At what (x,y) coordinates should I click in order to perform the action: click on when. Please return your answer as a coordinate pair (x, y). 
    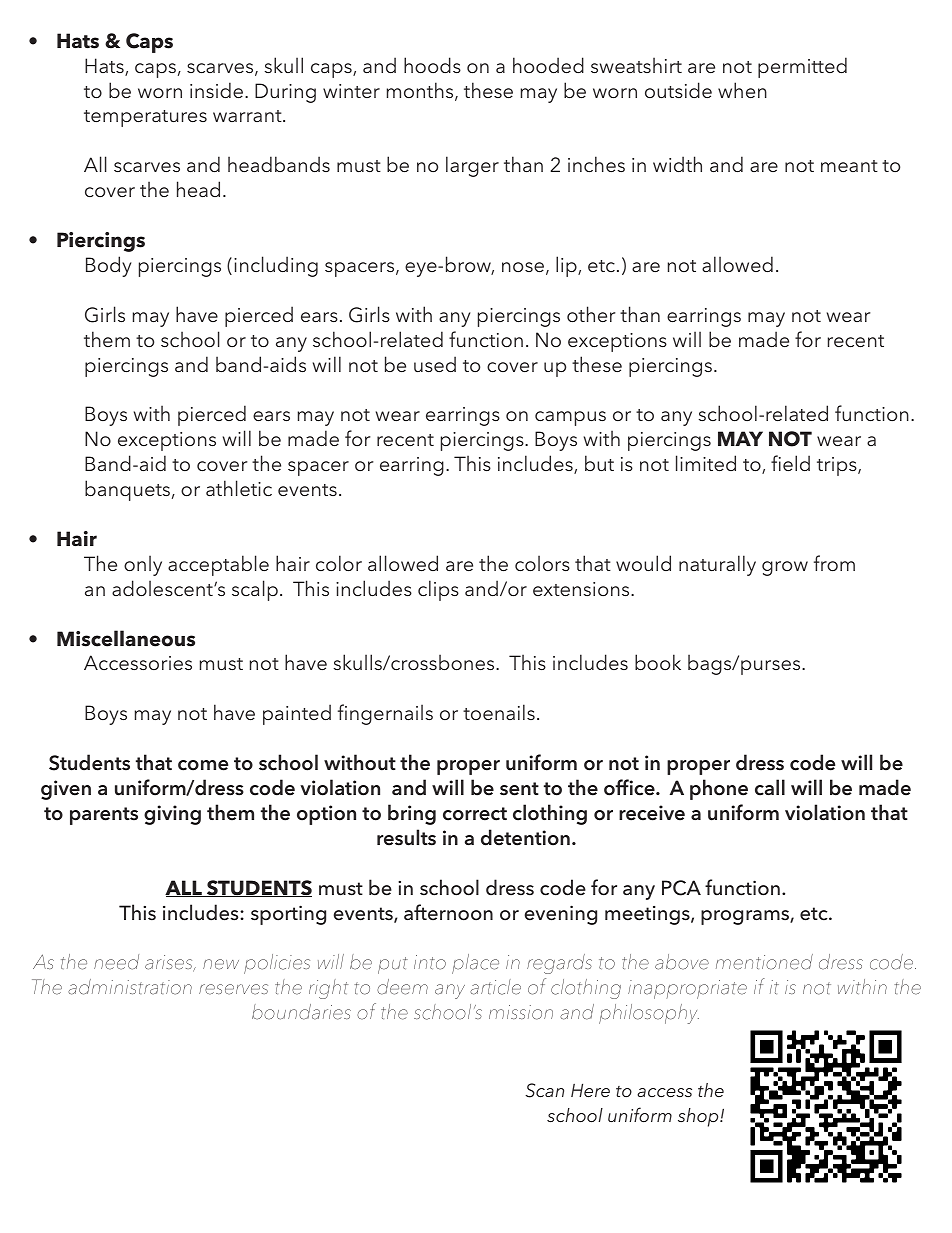
    Looking at the image, I should click on (742, 90).
